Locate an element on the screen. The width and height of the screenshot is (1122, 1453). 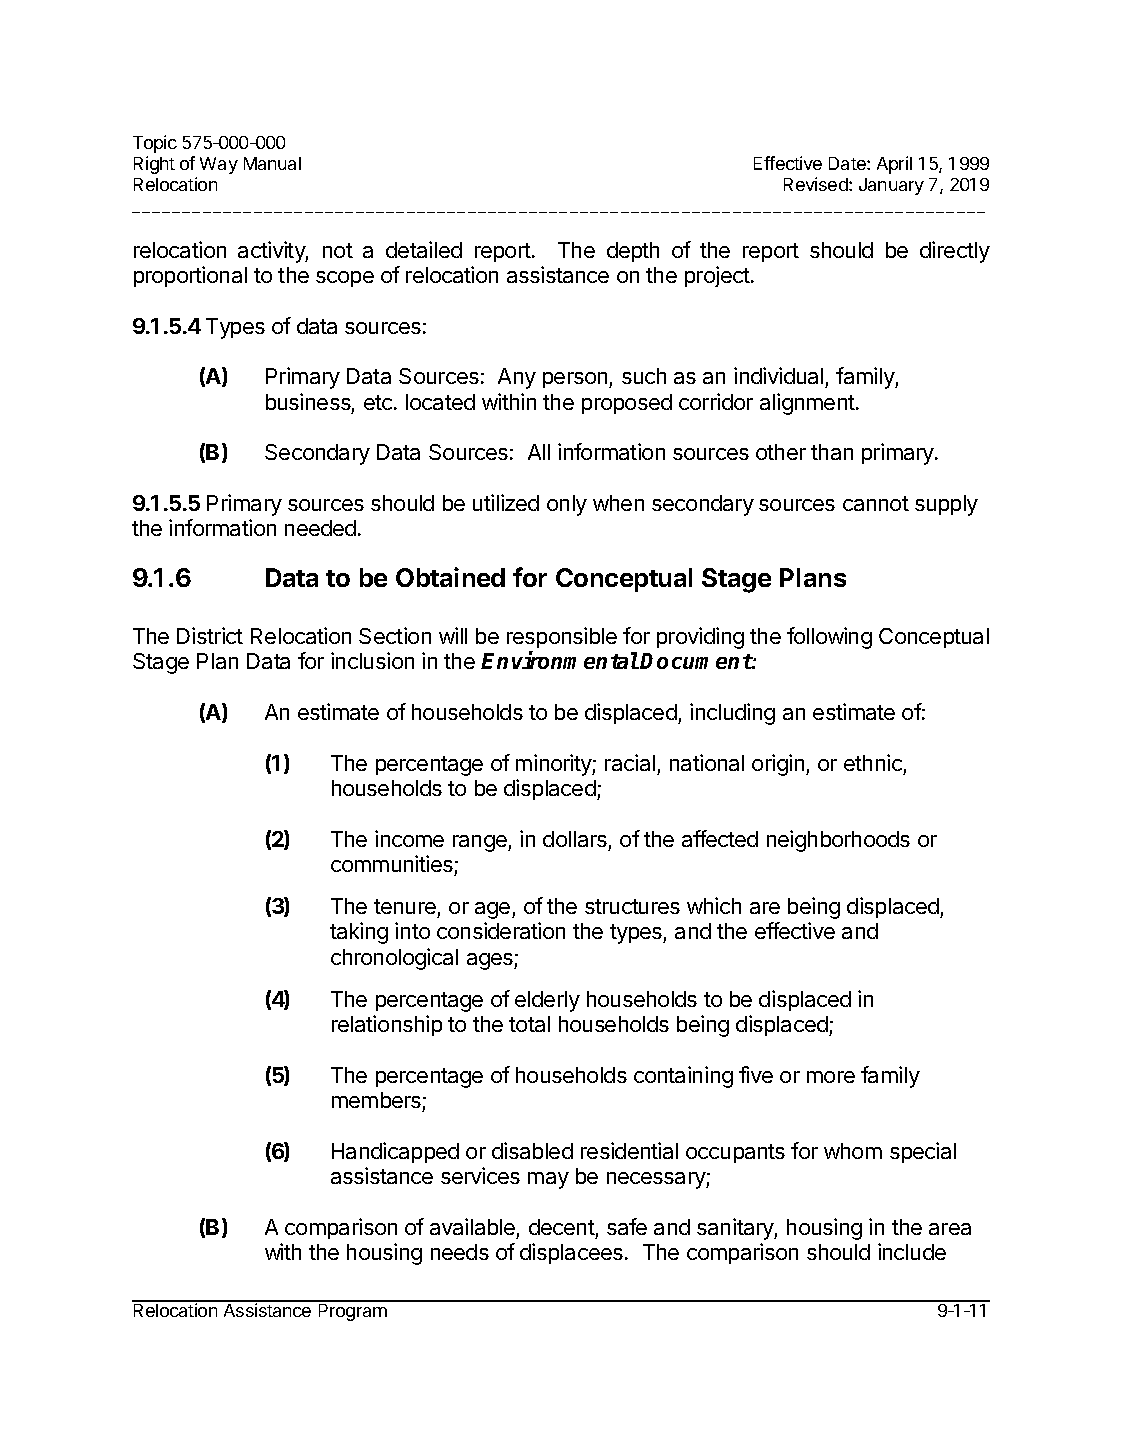
cannot is located at coordinates (876, 503).
